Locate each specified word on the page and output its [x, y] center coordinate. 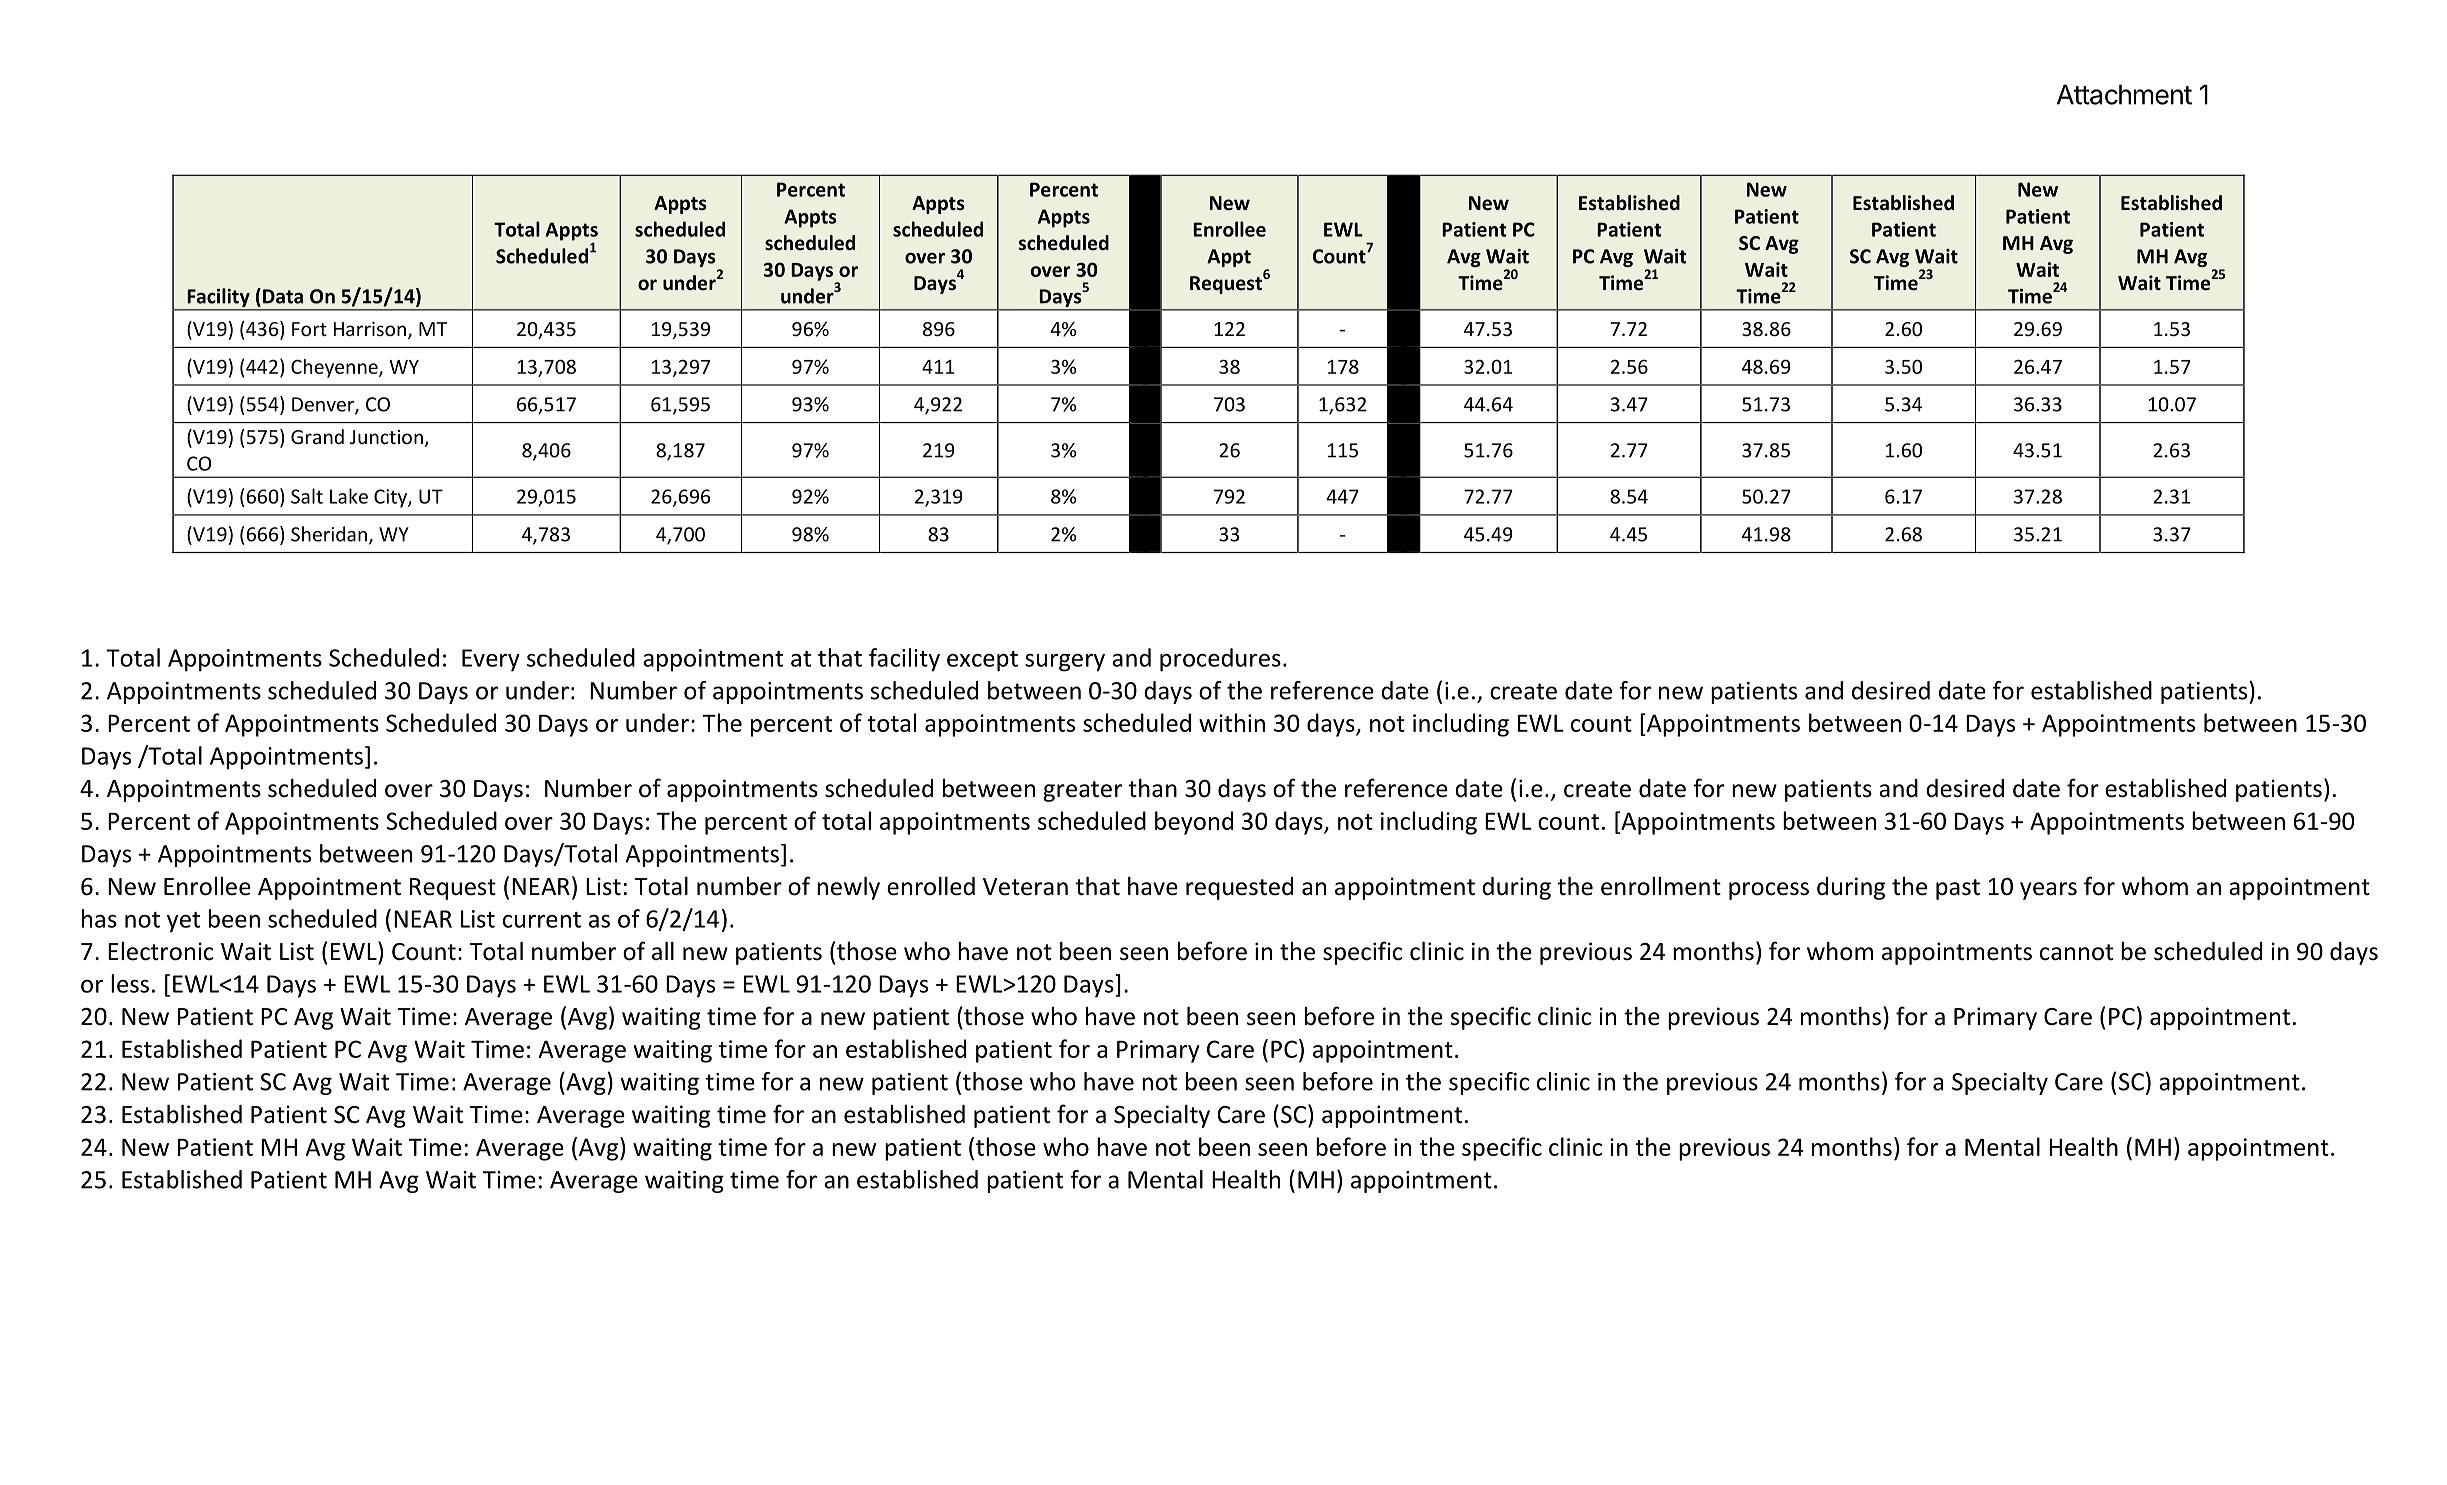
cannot [2076, 952]
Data [283, 296]
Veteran [1025, 887]
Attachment [2124, 94]
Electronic [160, 951]
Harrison [370, 329]
